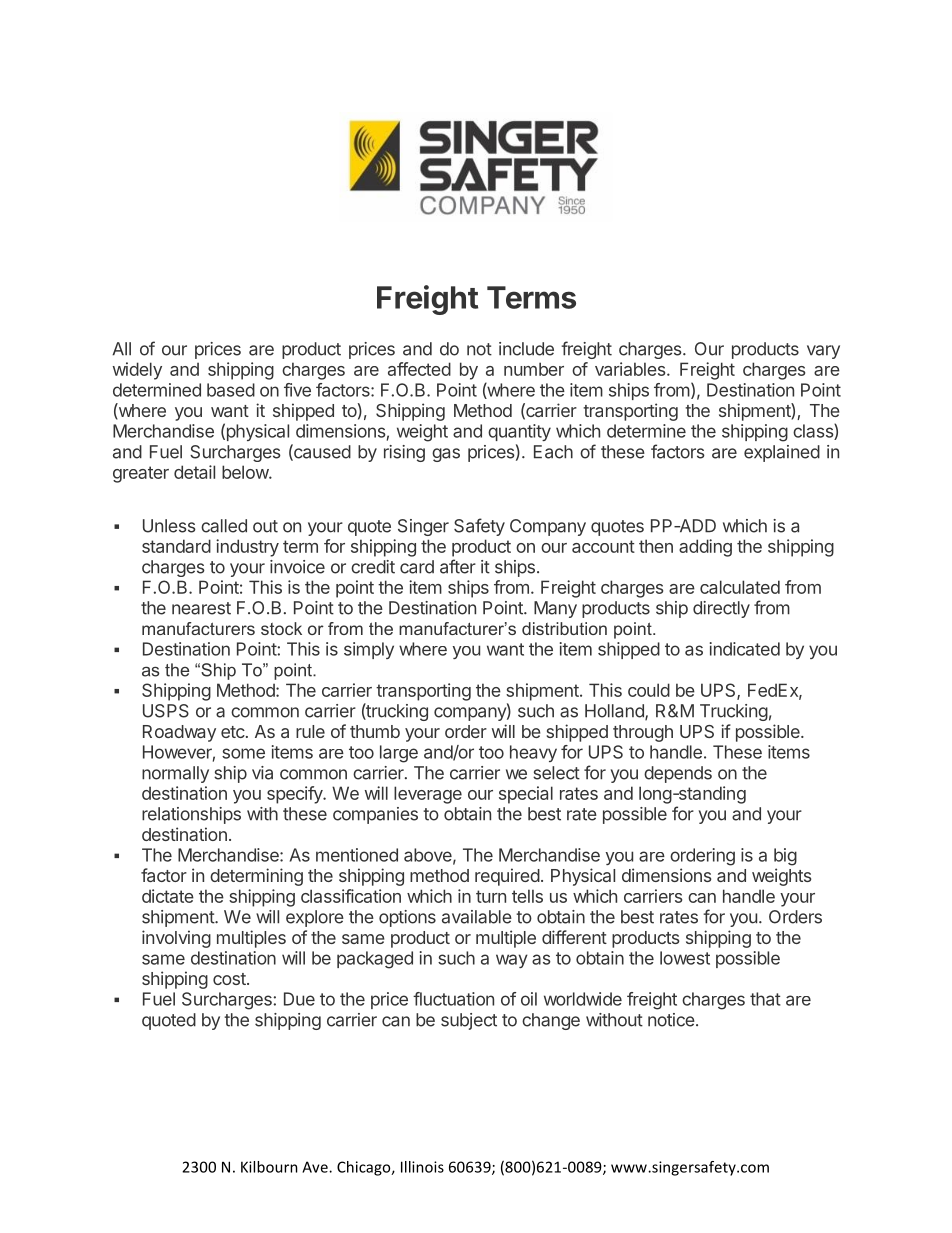 This document has width=952, height=1233. I want to click on heavy, so click(533, 753).
